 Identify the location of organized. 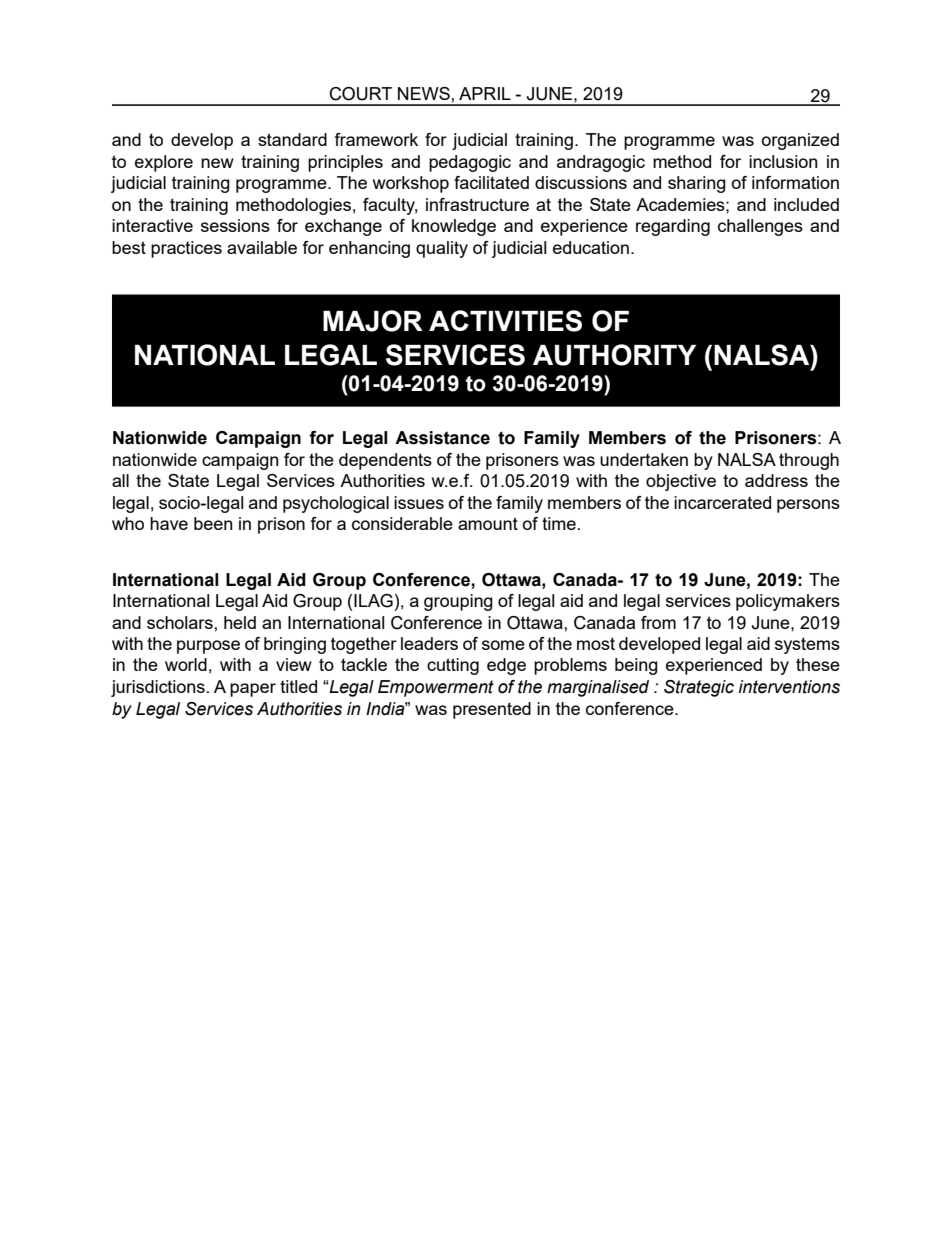
(800, 141).
